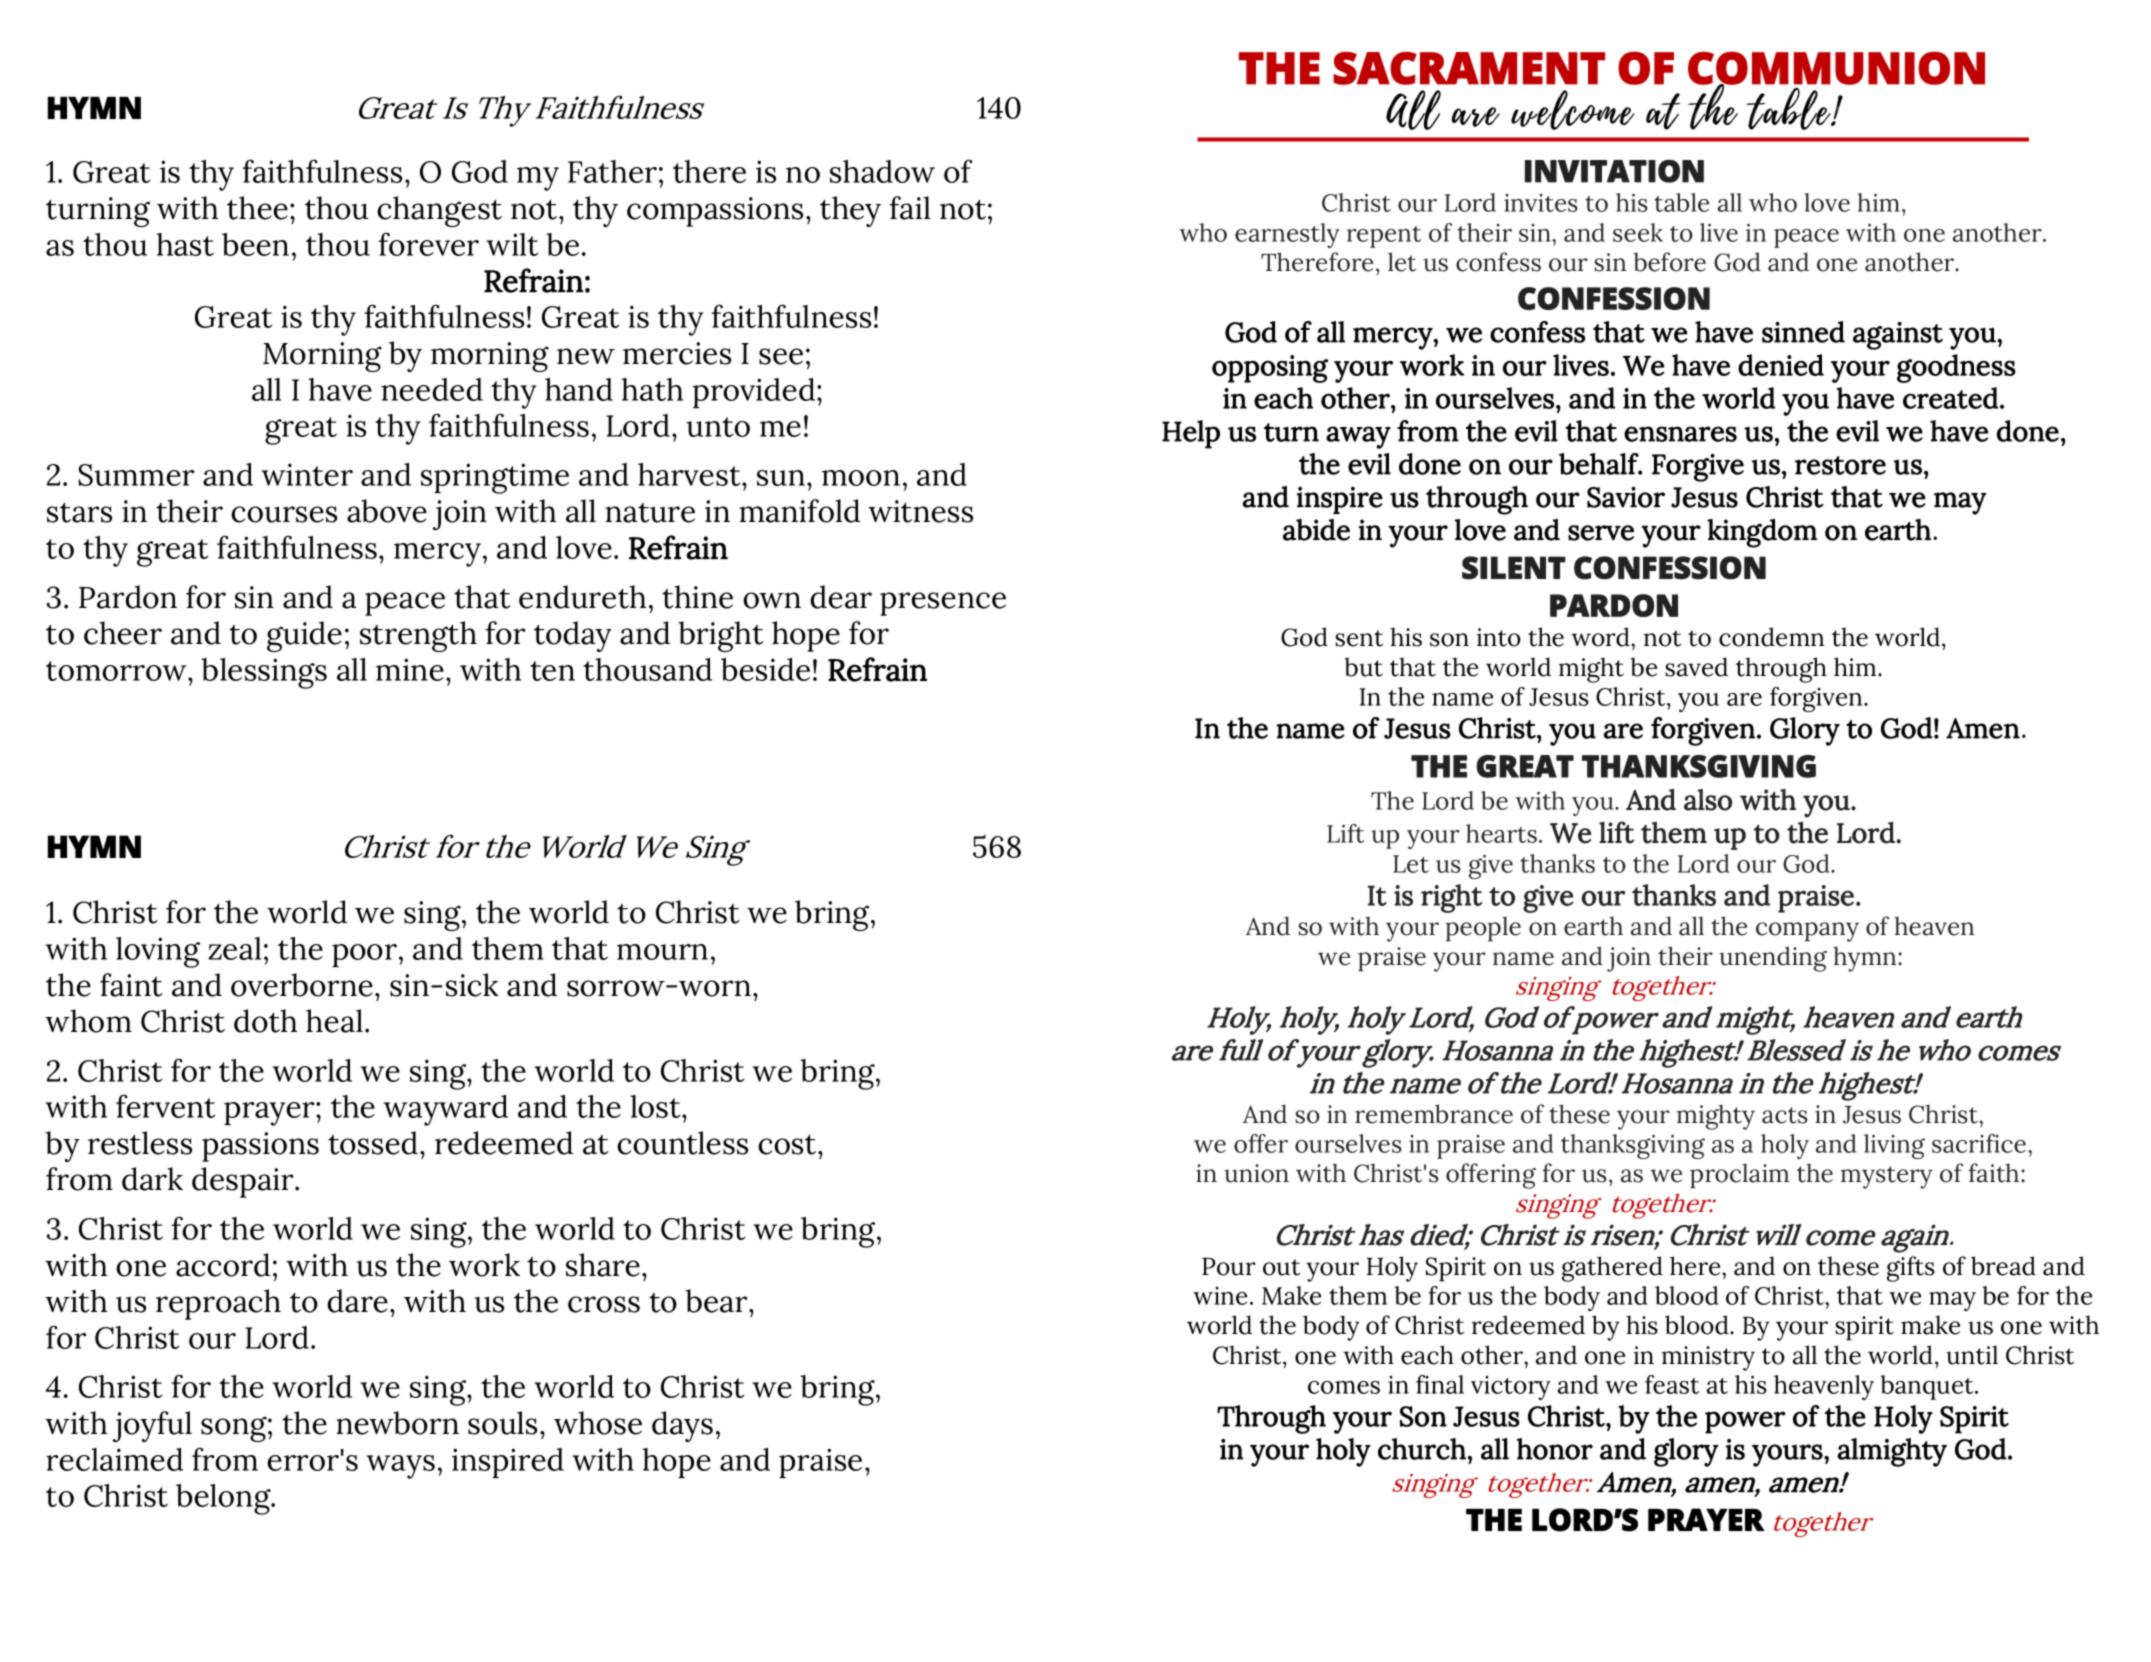  I want to click on honor, so click(1555, 1449).
